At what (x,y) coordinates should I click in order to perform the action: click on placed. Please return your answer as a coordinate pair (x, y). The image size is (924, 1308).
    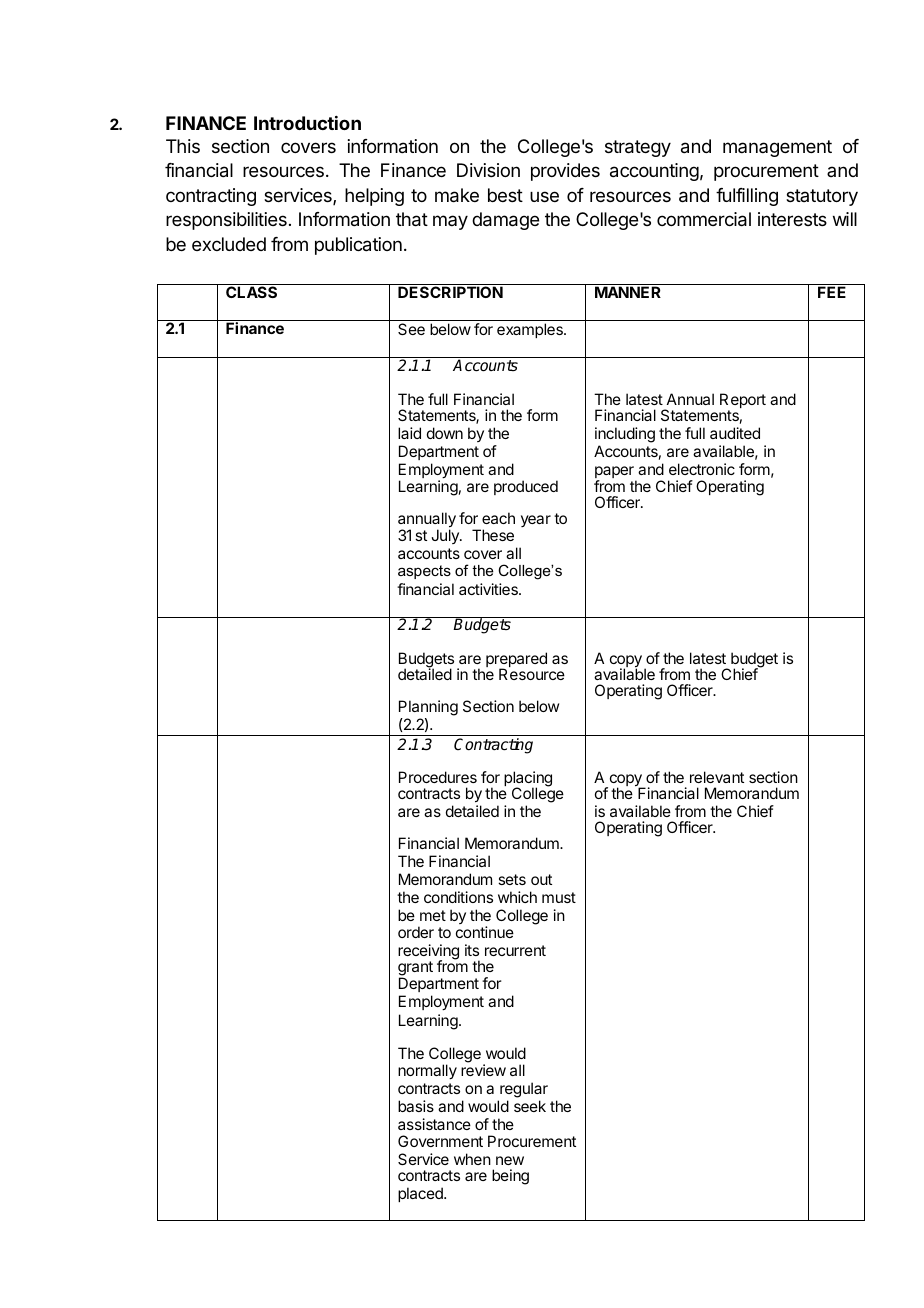
    Looking at the image, I should click on (421, 1194).
